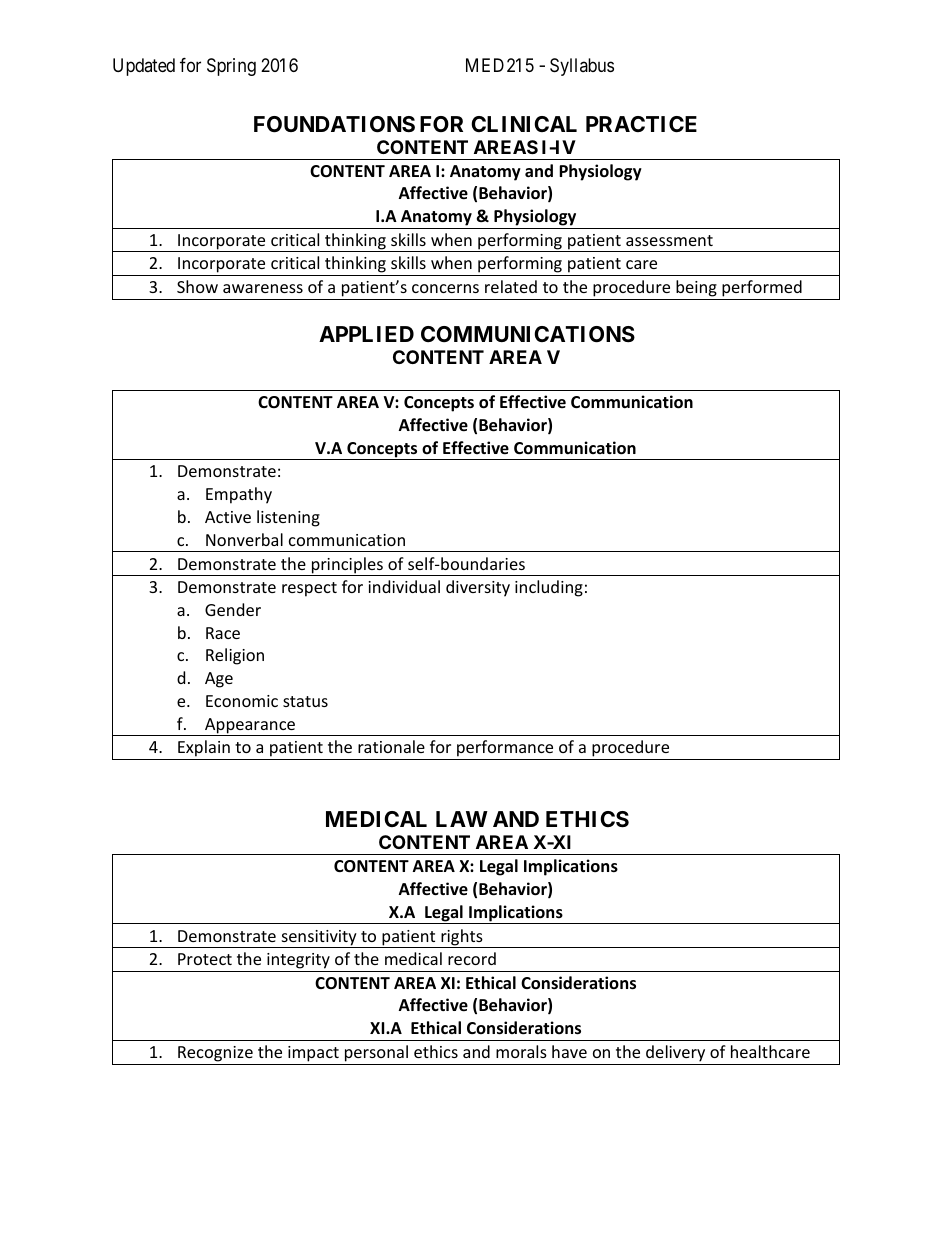 This screenshot has width=952, height=1233. I want to click on PRACTICE, so click(641, 124).
